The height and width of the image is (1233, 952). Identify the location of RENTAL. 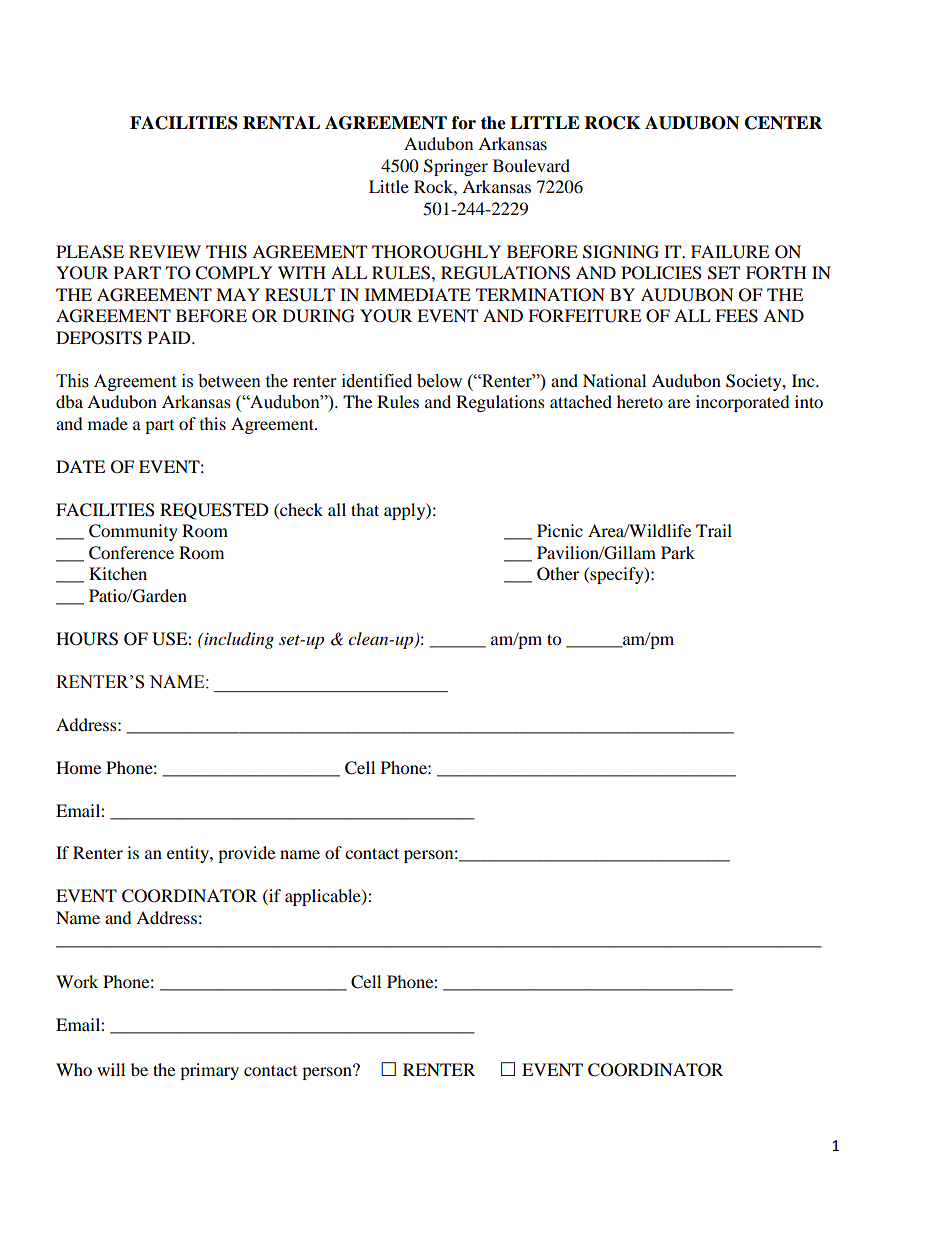
(281, 122).
